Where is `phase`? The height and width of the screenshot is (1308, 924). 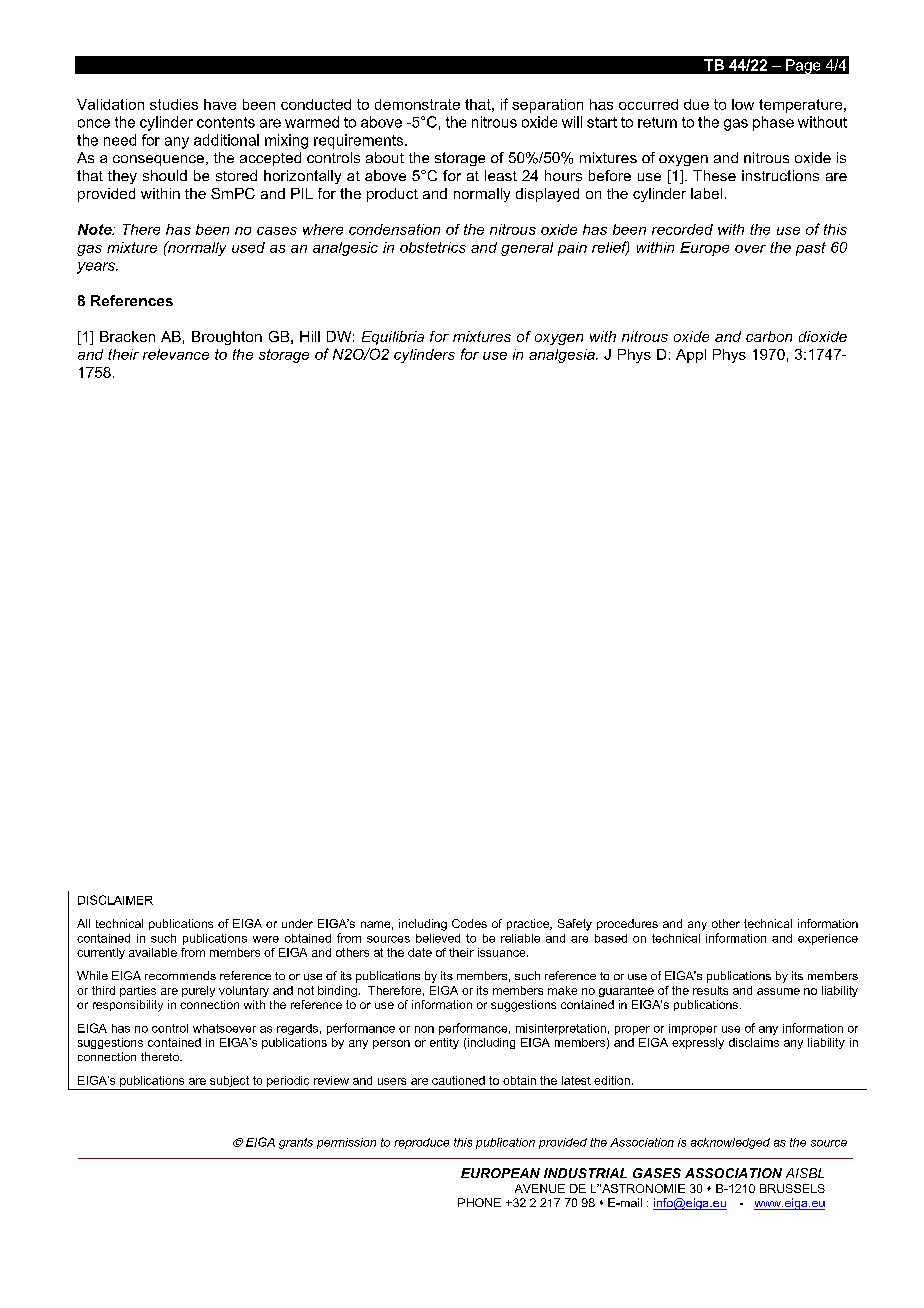
phase is located at coordinates (773, 123).
